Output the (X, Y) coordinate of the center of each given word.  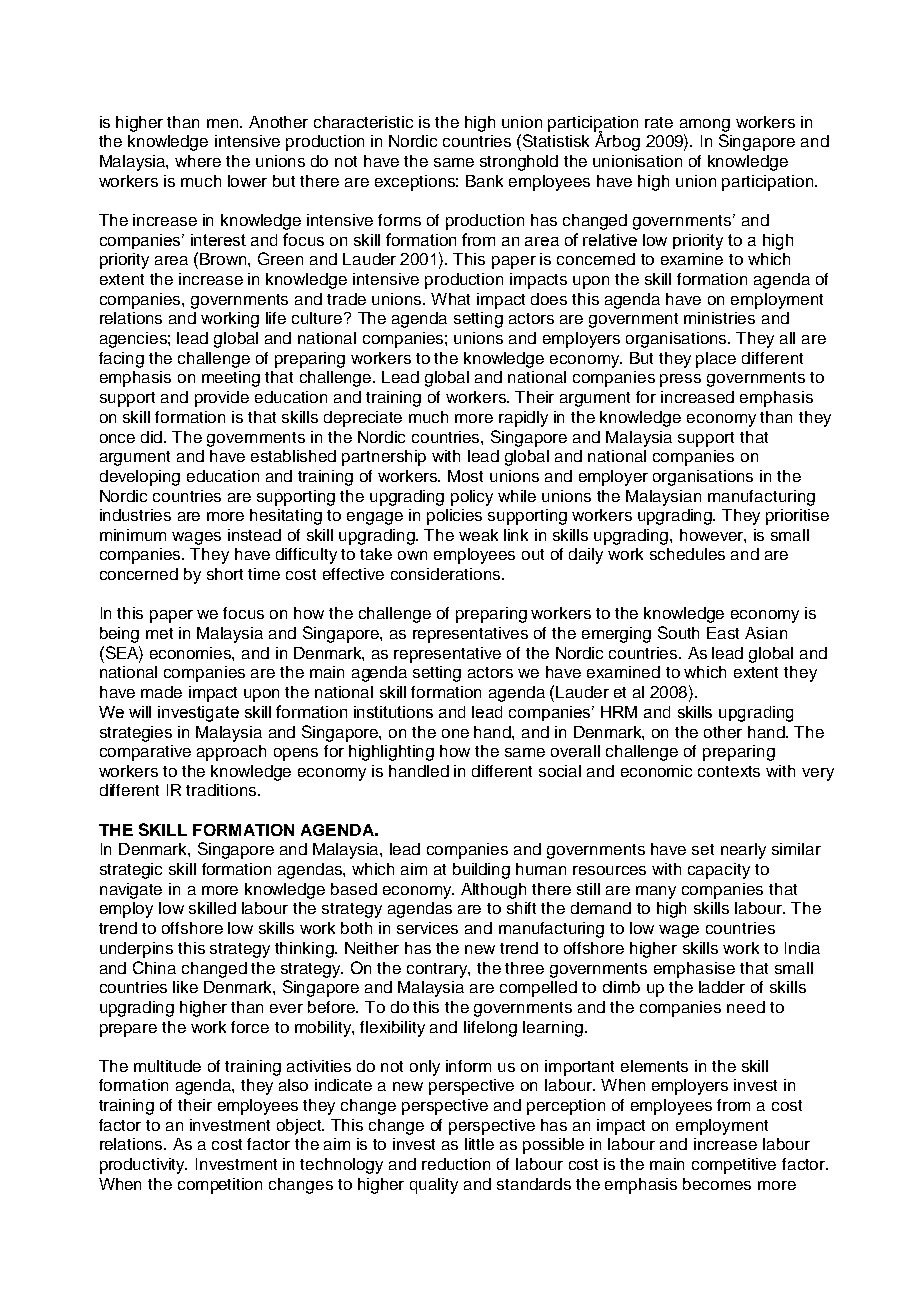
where (198, 161)
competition (220, 1186)
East (723, 633)
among (705, 125)
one (455, 733)
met (159, 633)
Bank (484, 181)
